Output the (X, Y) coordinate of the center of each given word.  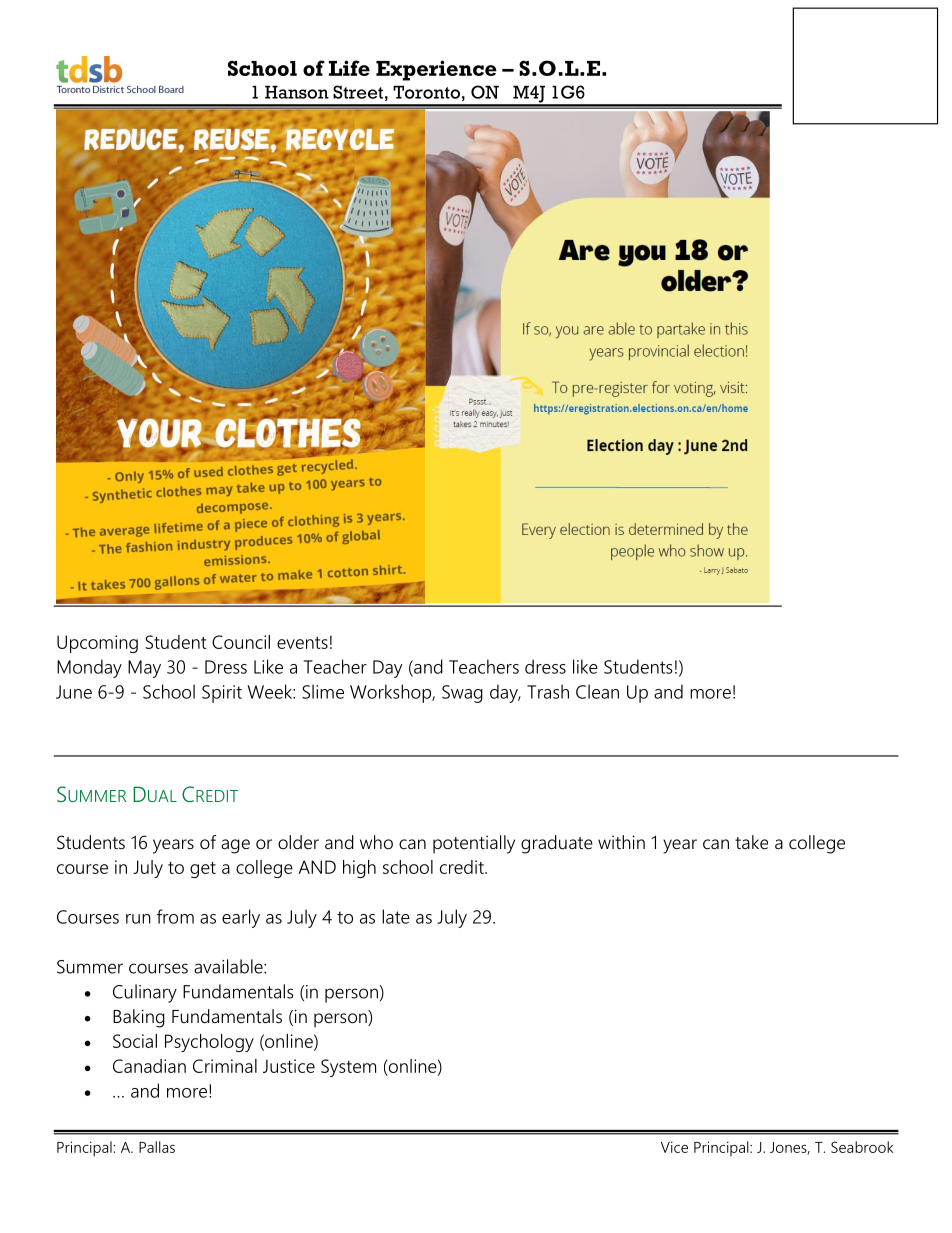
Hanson (297, 92)
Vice (674, 1147)
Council (241, 642)
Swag (462, 694)
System (348, 1068)
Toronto (426, 92)
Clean (597, 691)
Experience (436, 70)
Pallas (157, 1147)
